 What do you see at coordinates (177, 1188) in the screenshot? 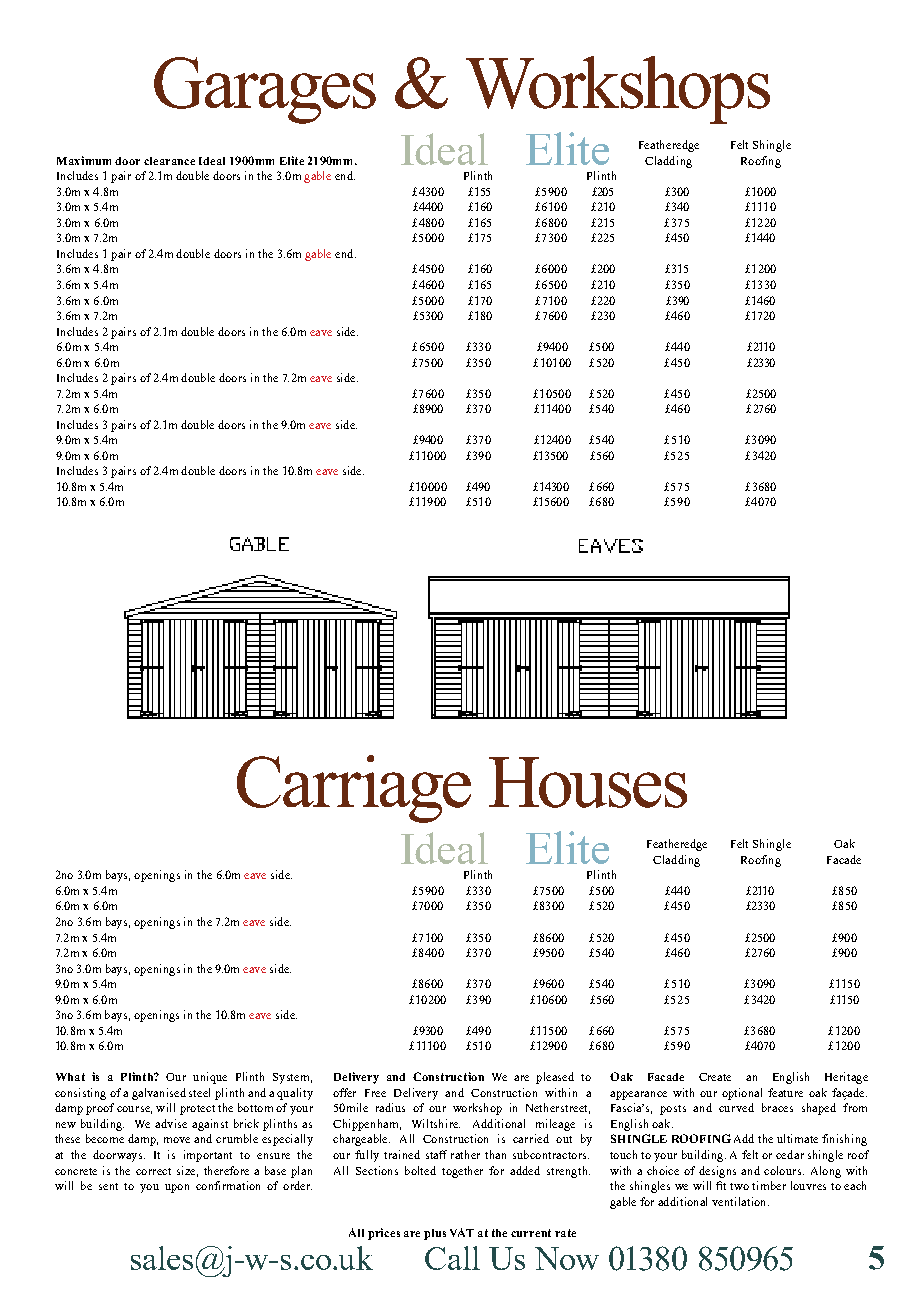
I see `upon` at bounding box center [177, 1188].
